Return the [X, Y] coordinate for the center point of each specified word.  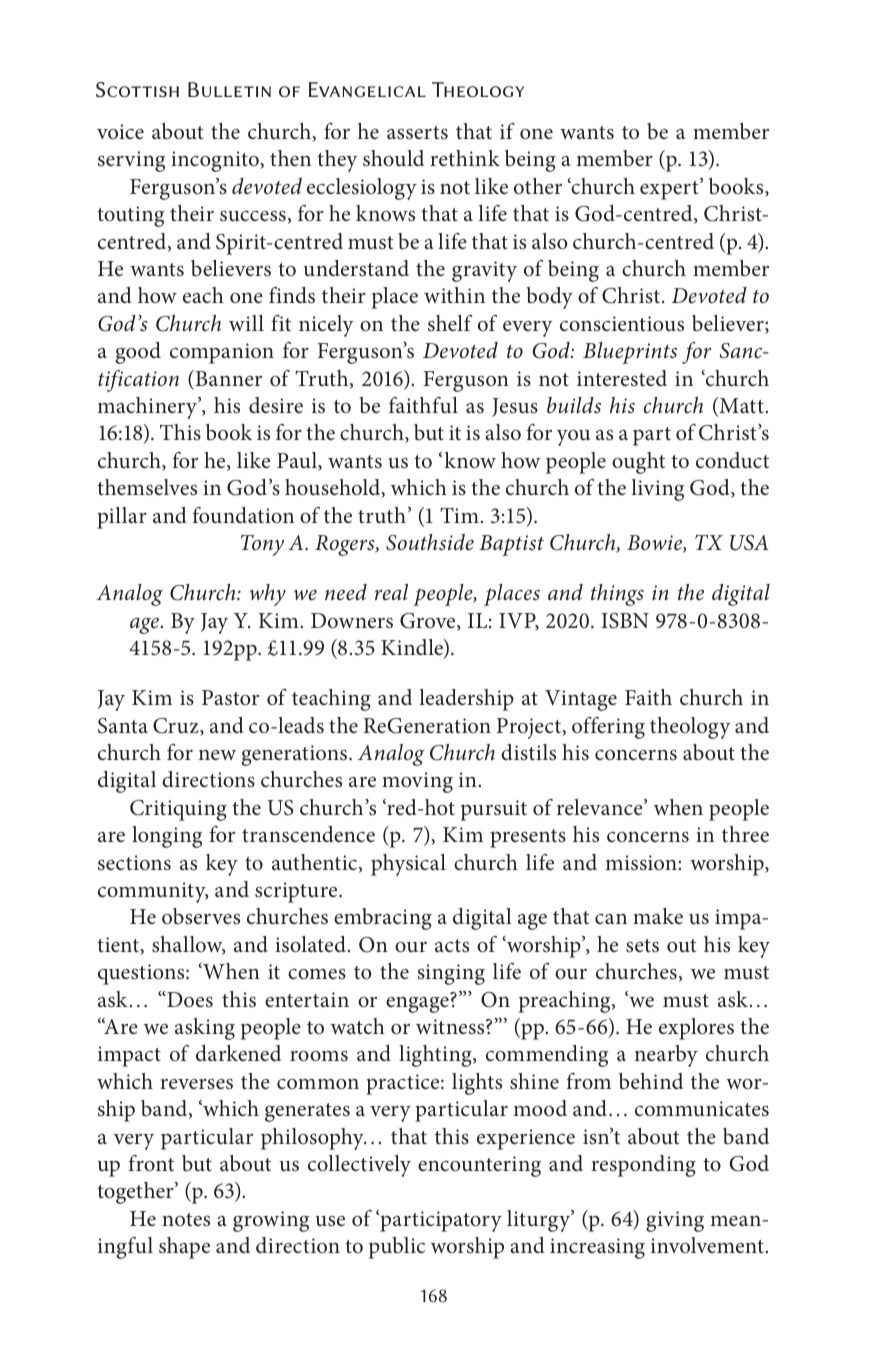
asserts [417, 133]
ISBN [625, 621]
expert [670, 189]
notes [186, 1220]
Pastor [230, 698]
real [391, 592]
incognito [216, 161]
